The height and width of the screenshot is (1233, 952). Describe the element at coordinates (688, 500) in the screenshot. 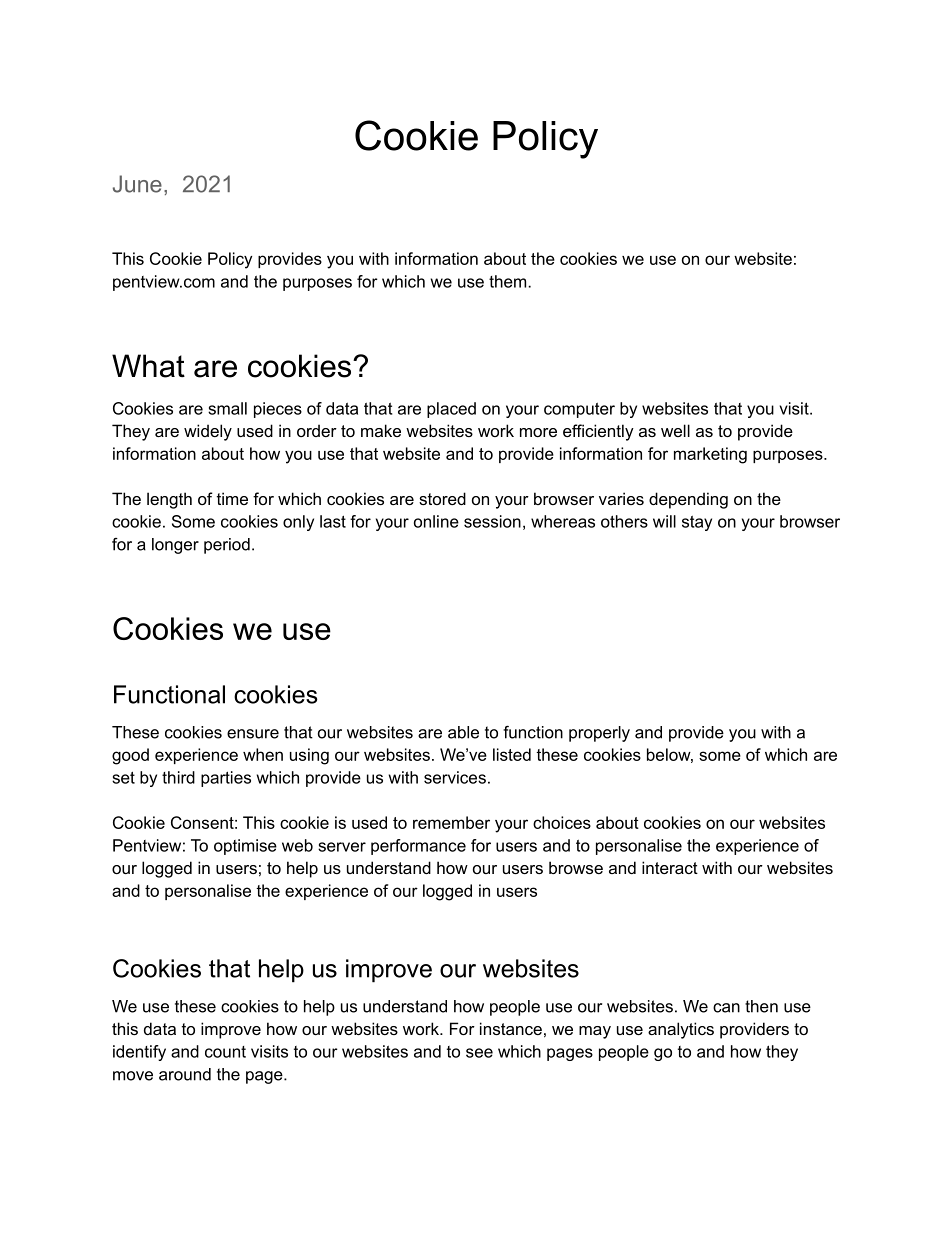

I see `depending` at that location.
